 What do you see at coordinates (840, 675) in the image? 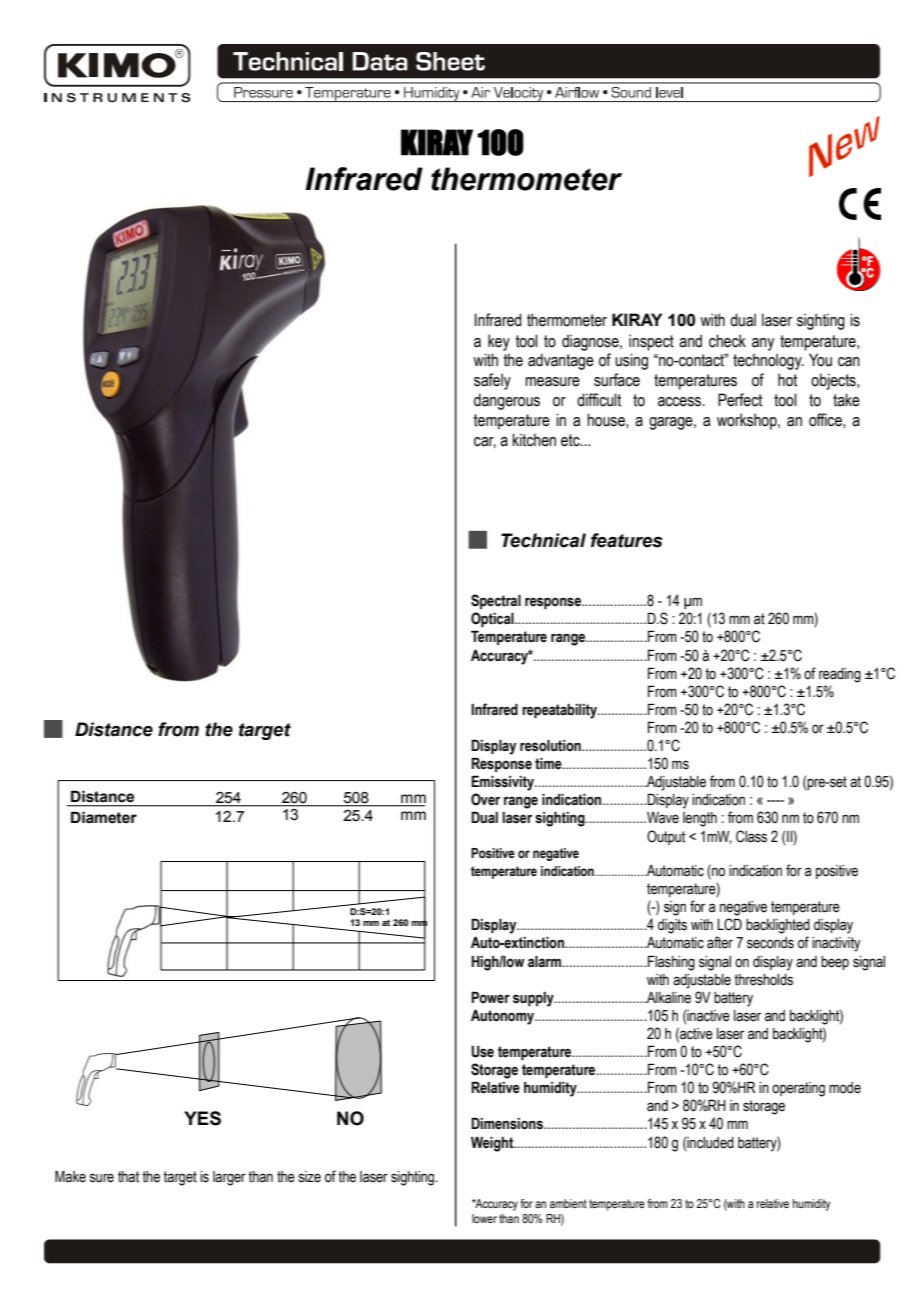
I see `reading` at bounding box center [840, 675].
